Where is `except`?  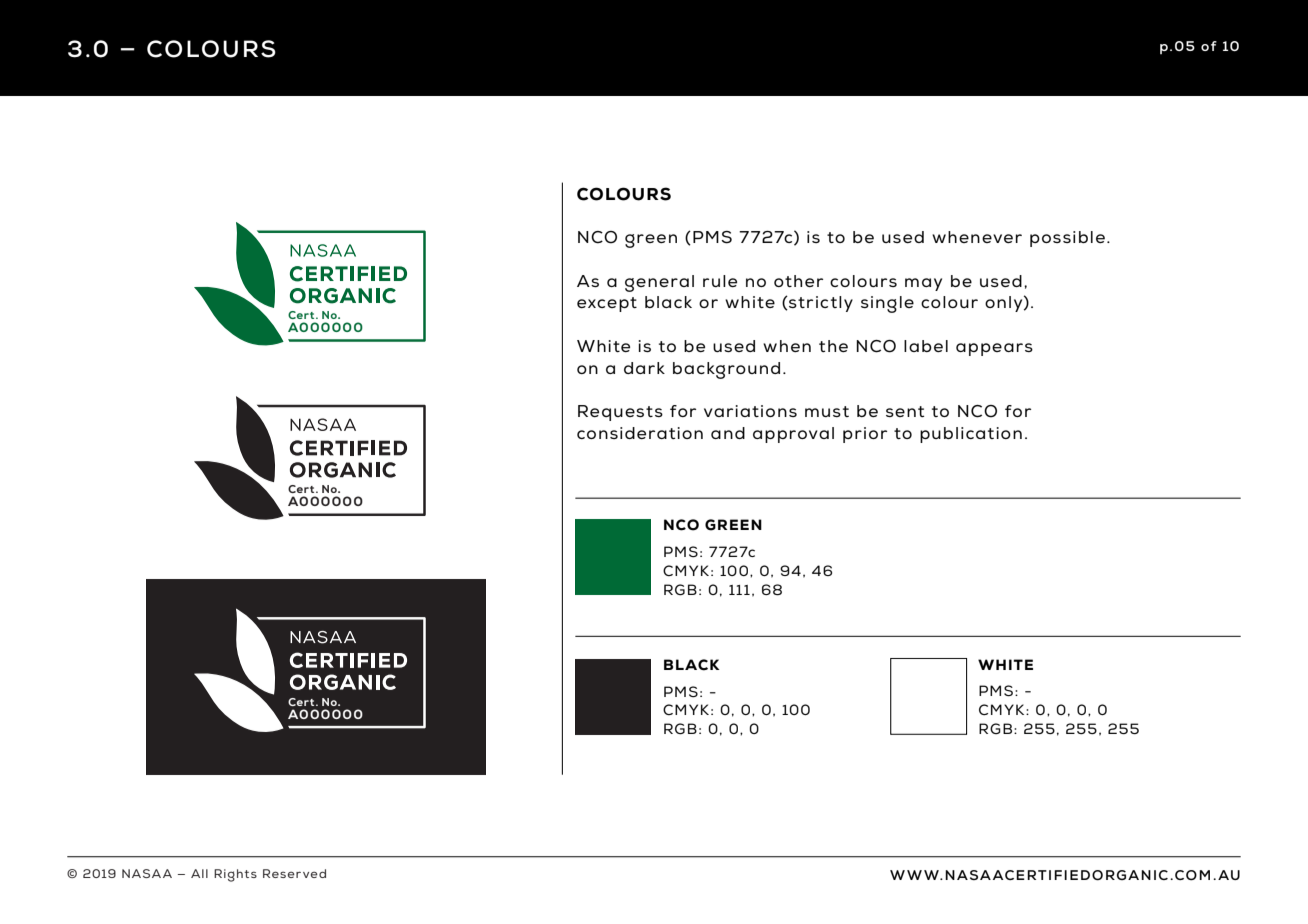
except is located at coordinates (607, 304).
